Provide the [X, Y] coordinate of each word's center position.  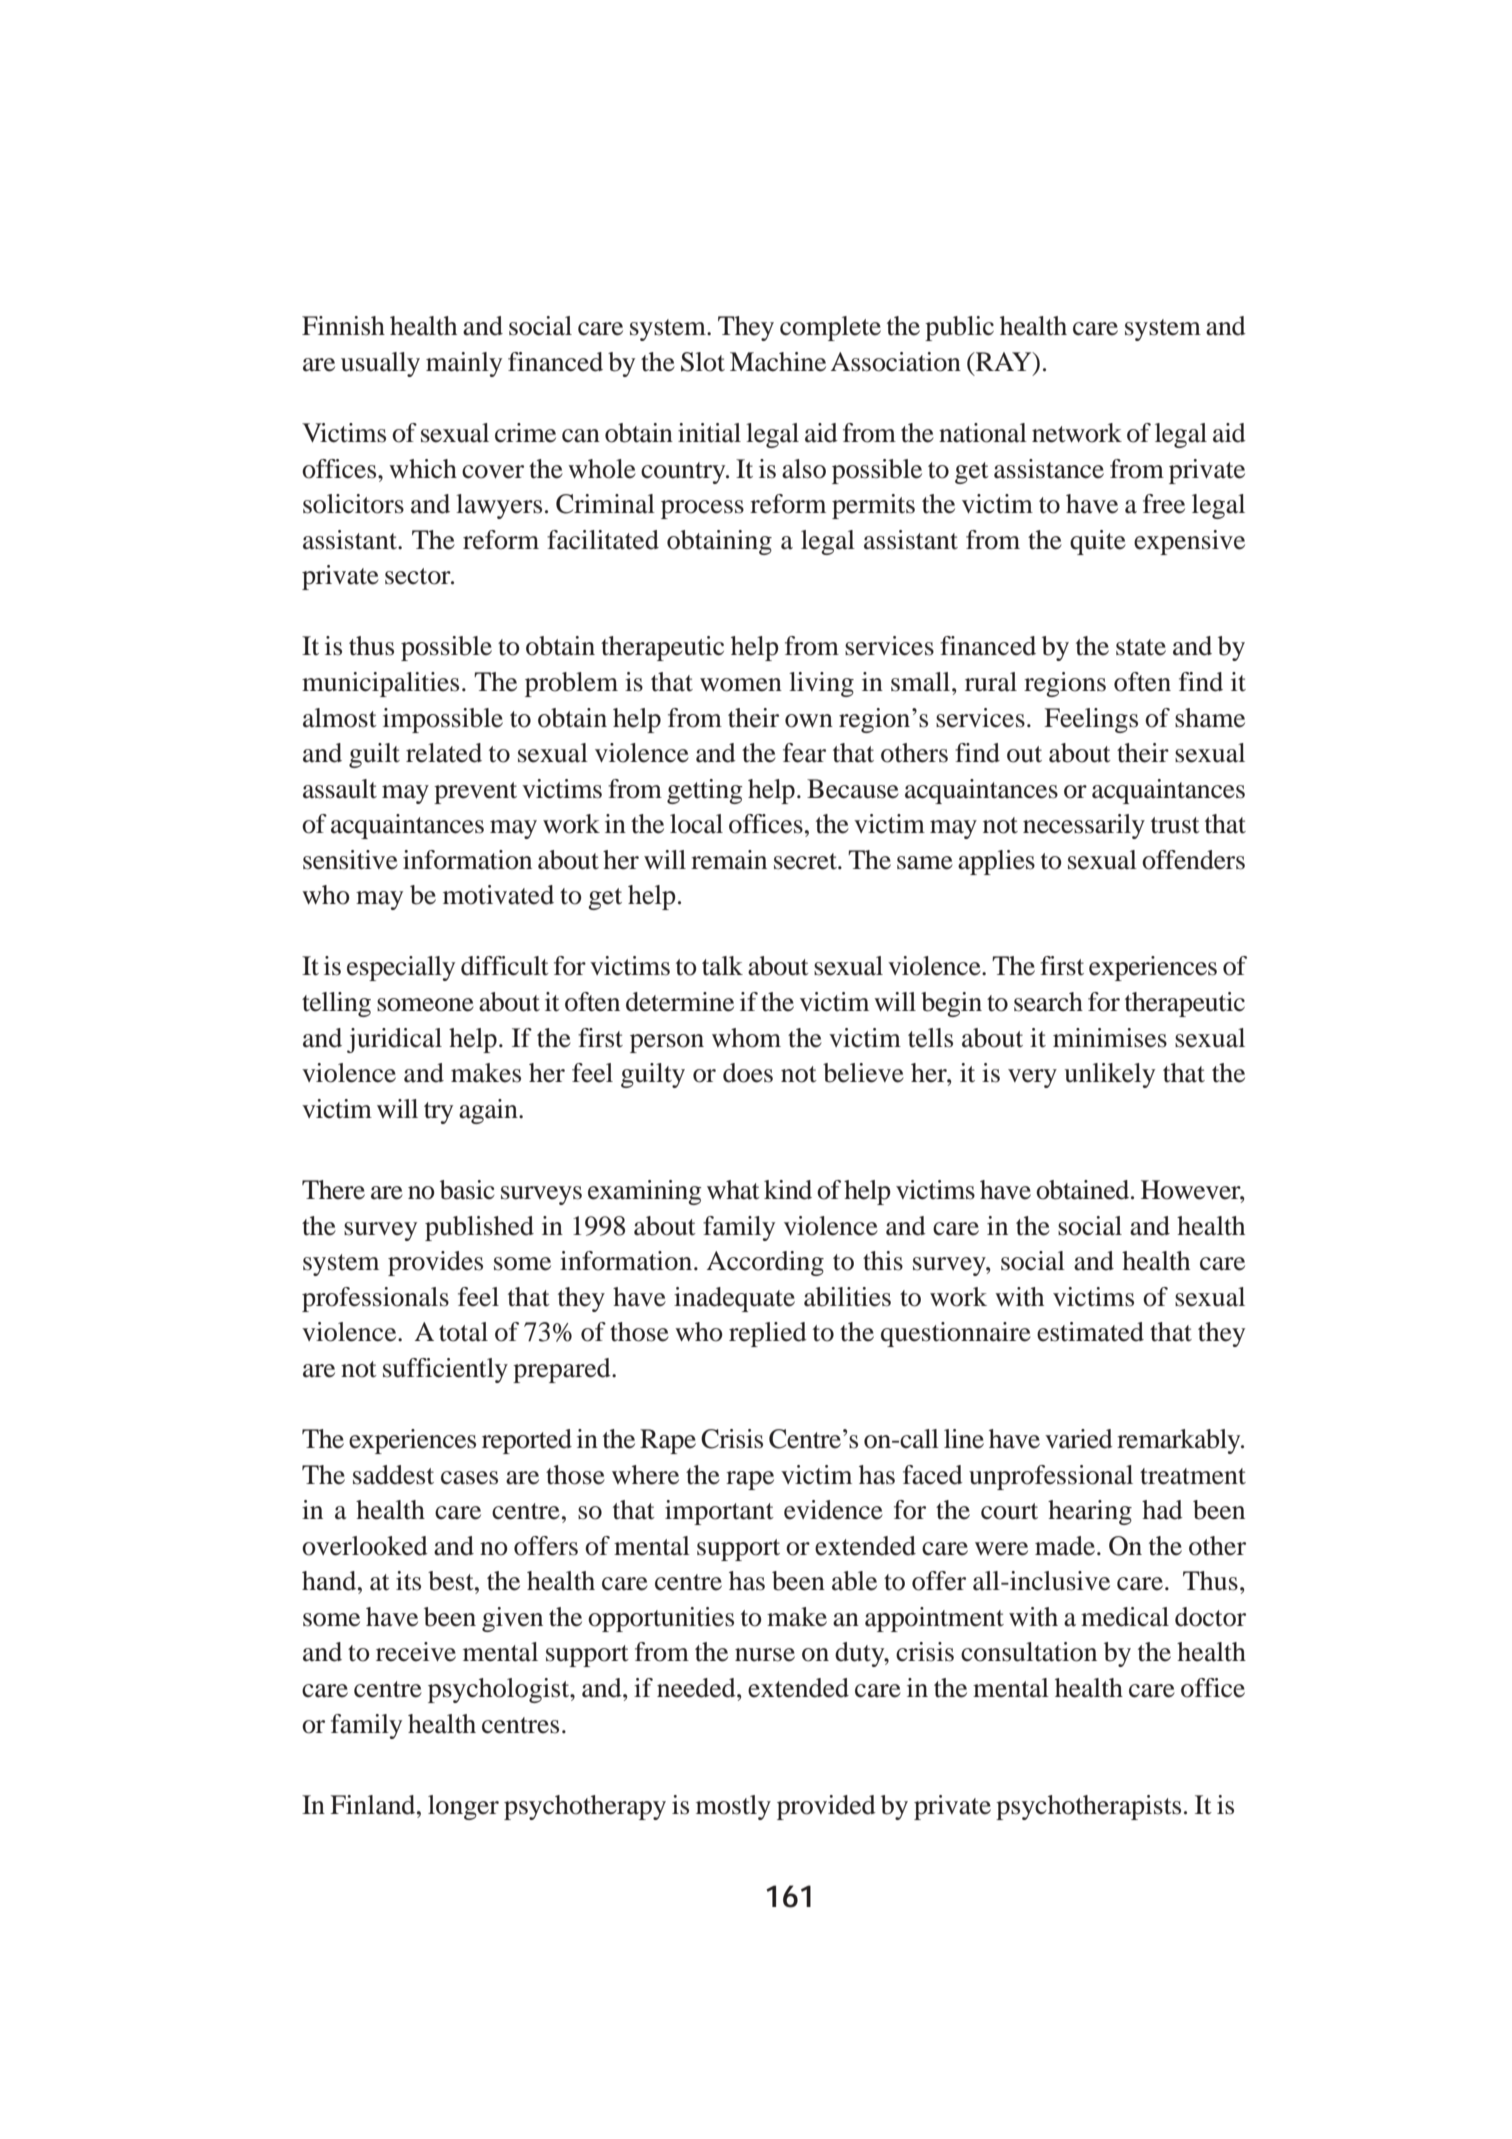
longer [463, 1807]
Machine [778, 362]
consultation [1029, 1652]
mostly [733, 1807]
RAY [1003, 361]
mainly [464, 364]
